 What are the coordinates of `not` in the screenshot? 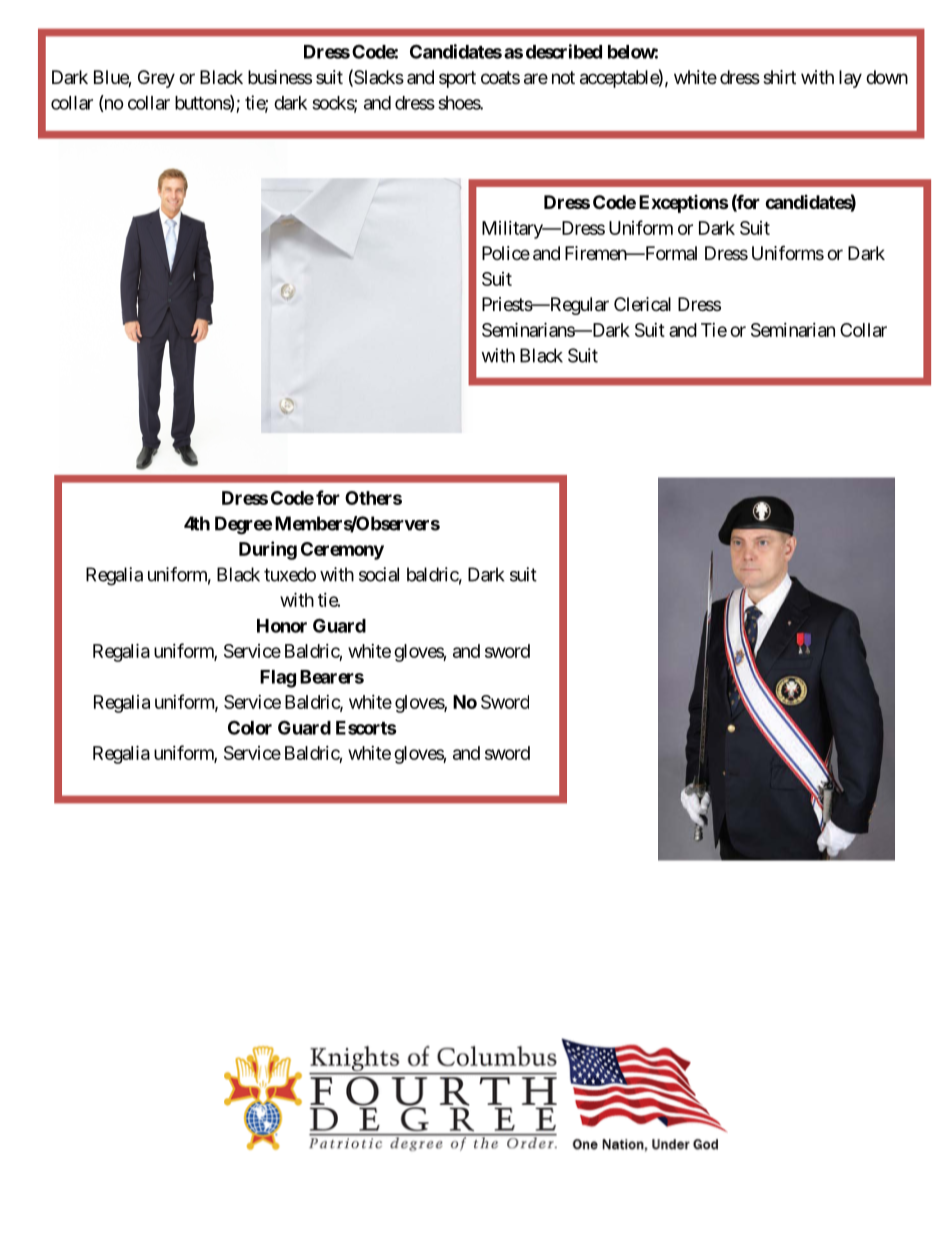 It's located at (563, 77).
